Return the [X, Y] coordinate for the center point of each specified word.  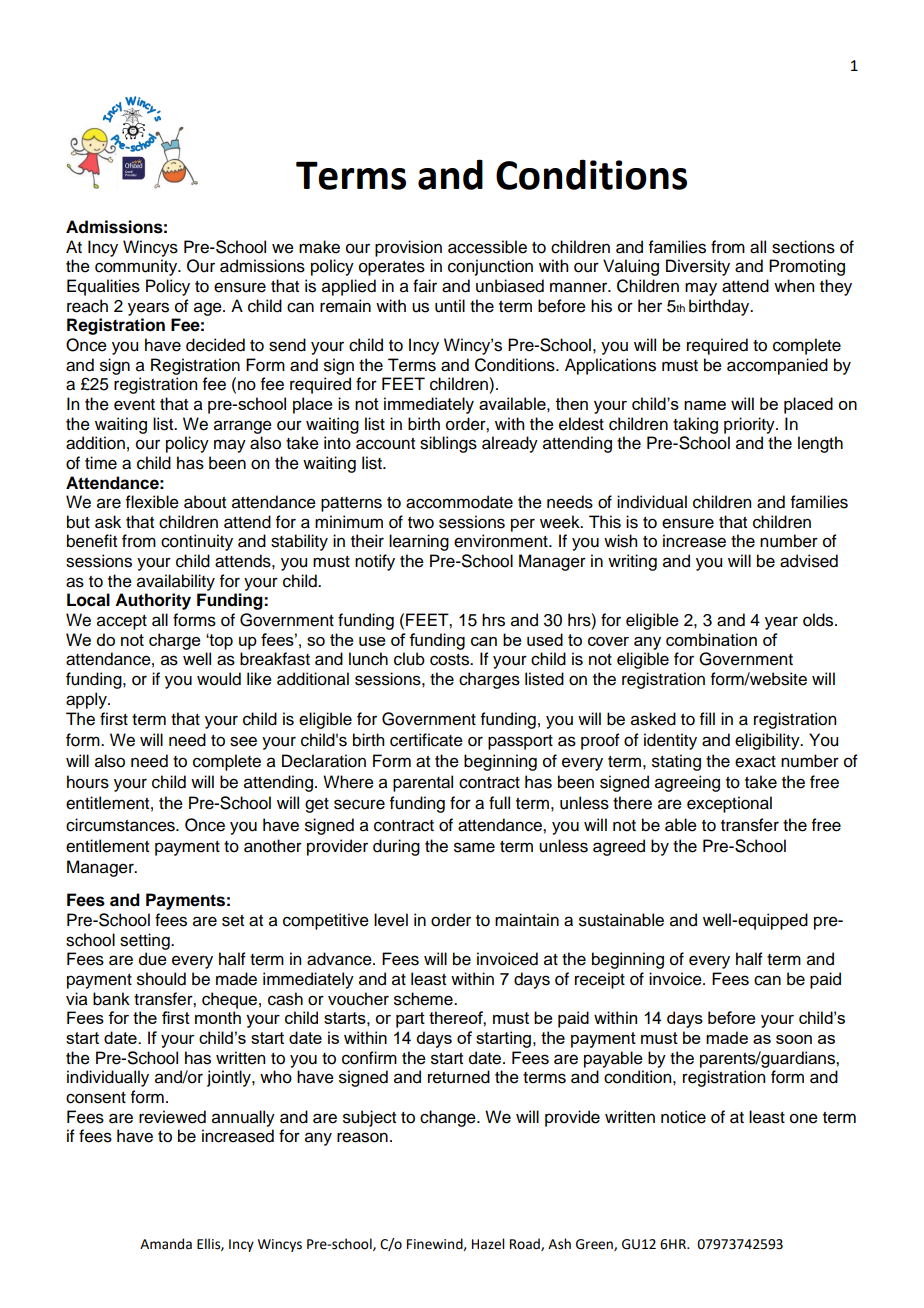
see [243, 741]
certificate [426, 740]
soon [794, 1039]
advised [809, 561]
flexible [152, 502]
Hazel [488, 1244]
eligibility [768, 741]
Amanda [166, 1244]
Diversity [698, 267]
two [421, 523]
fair [425, 286]
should [161, 979]
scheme [424, 999]
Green [595, 1245]
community [137, 267]
